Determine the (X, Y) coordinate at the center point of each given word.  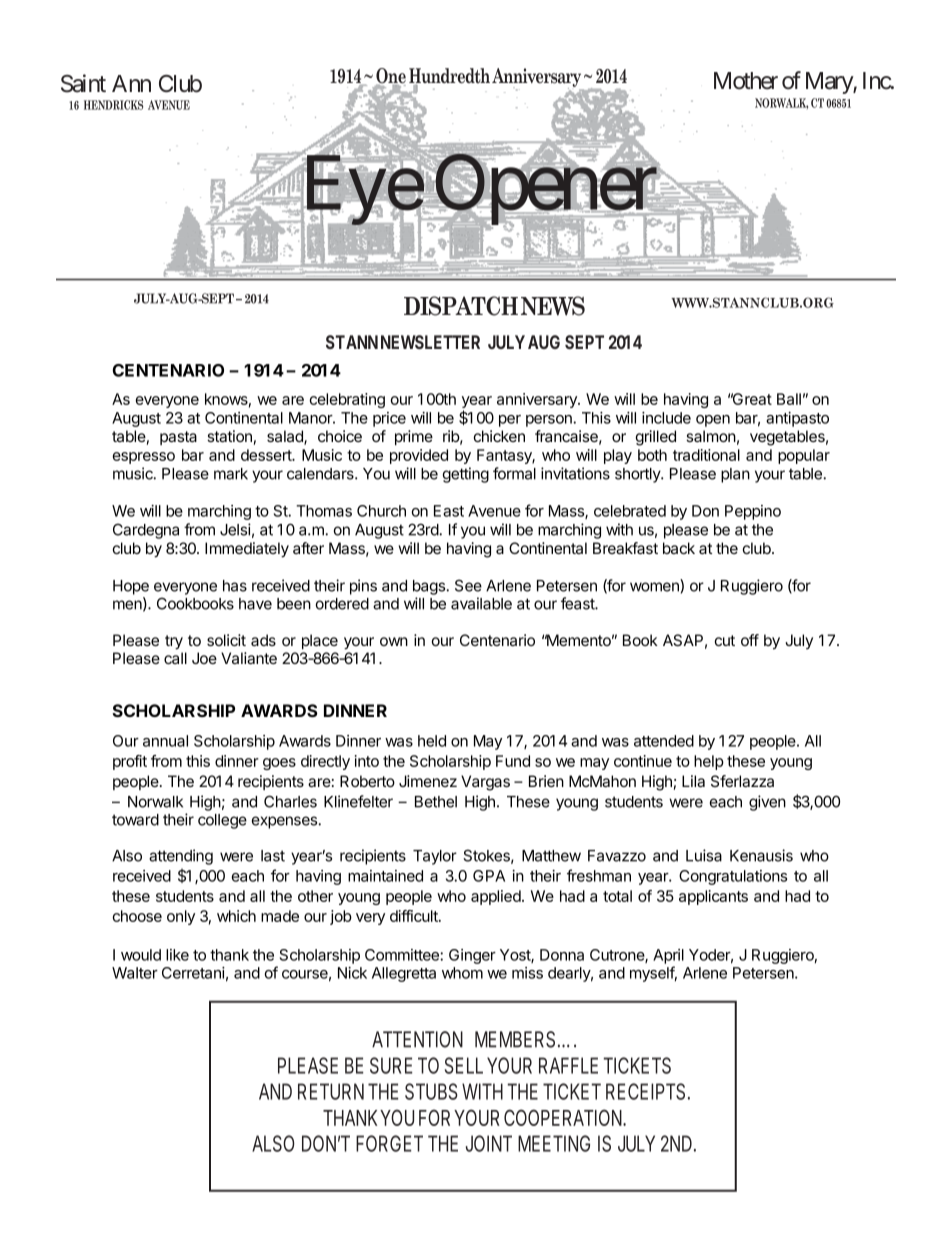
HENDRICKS (113, 105)
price (389, 419)
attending (181, 857)
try (174, 642)
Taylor (435, 857)
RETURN (331, 1091)
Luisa (704, 855)
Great (751, 399)
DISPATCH (461, 306)
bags (430, 587)
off (750, 640)
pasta (178, 438)
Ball (789, 399)
